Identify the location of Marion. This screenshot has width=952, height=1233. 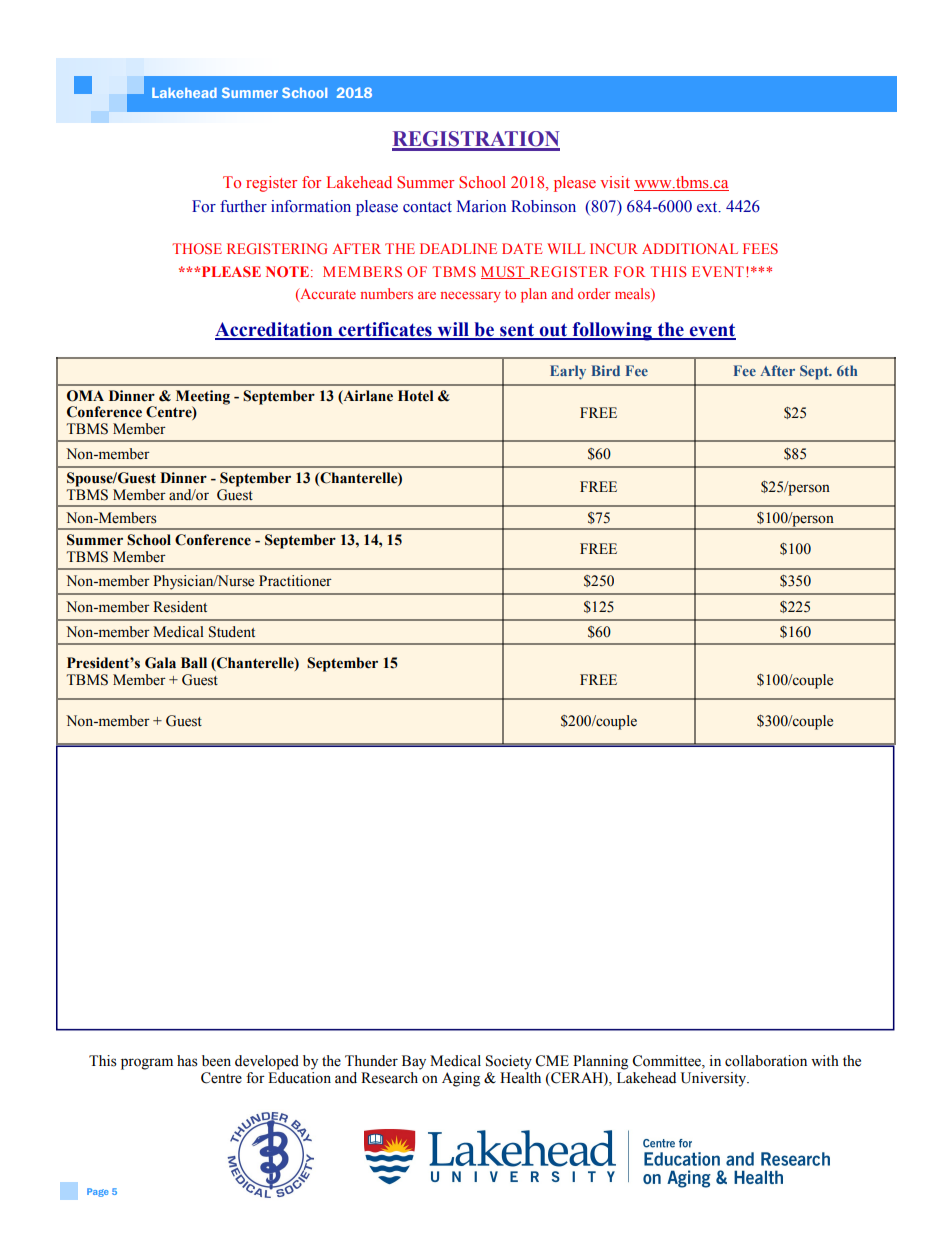
(481, 206).
